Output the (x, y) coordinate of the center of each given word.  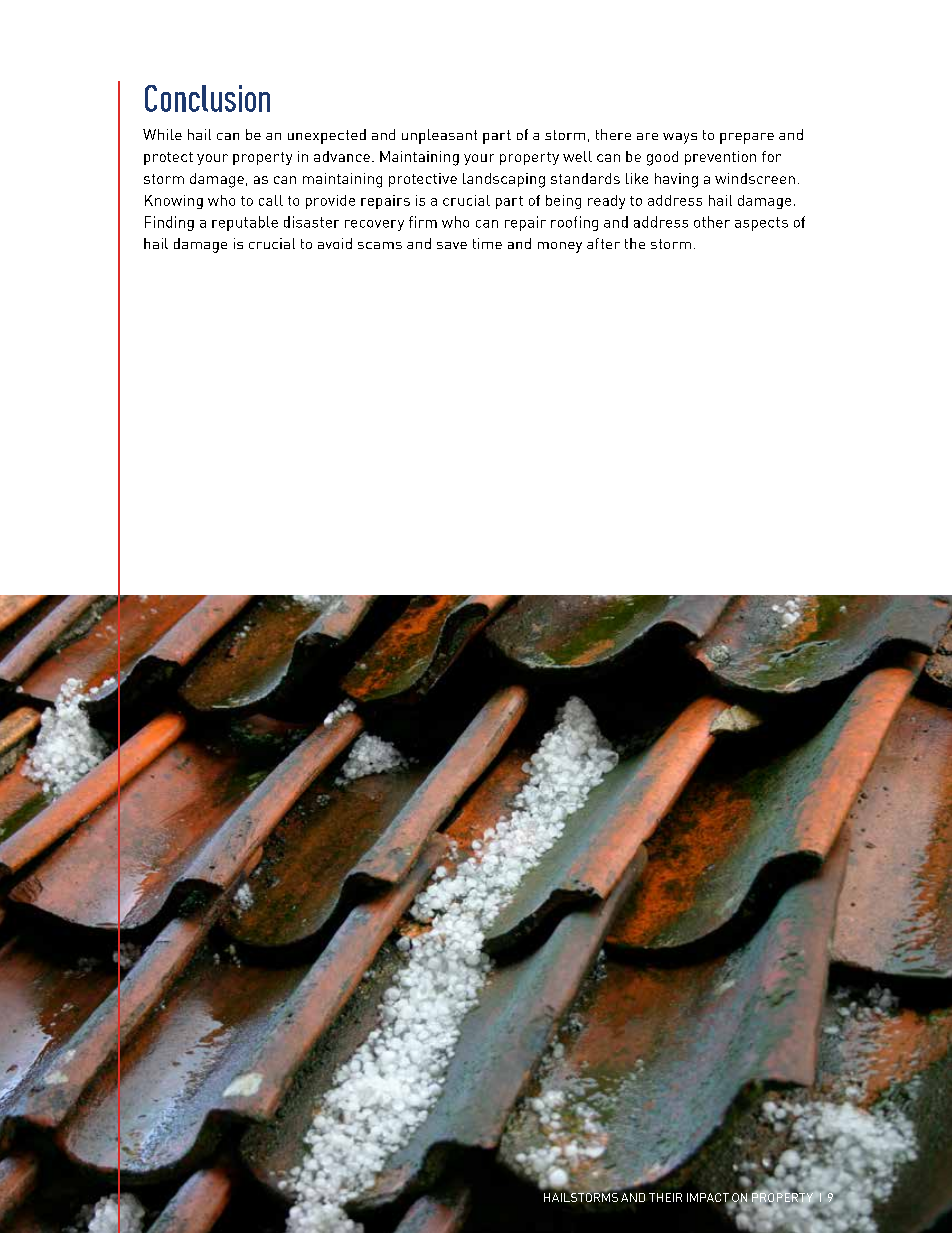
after (603, 243)
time (487, 243)
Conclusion (207, 98)
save (452, 245)
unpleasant (439, 136)
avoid (335, 243)
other (712, 222)
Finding (169, 223)
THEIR (665, 1197)
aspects (761, 224)
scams (380, 245)
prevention (720, 158)
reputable (245, 223)
